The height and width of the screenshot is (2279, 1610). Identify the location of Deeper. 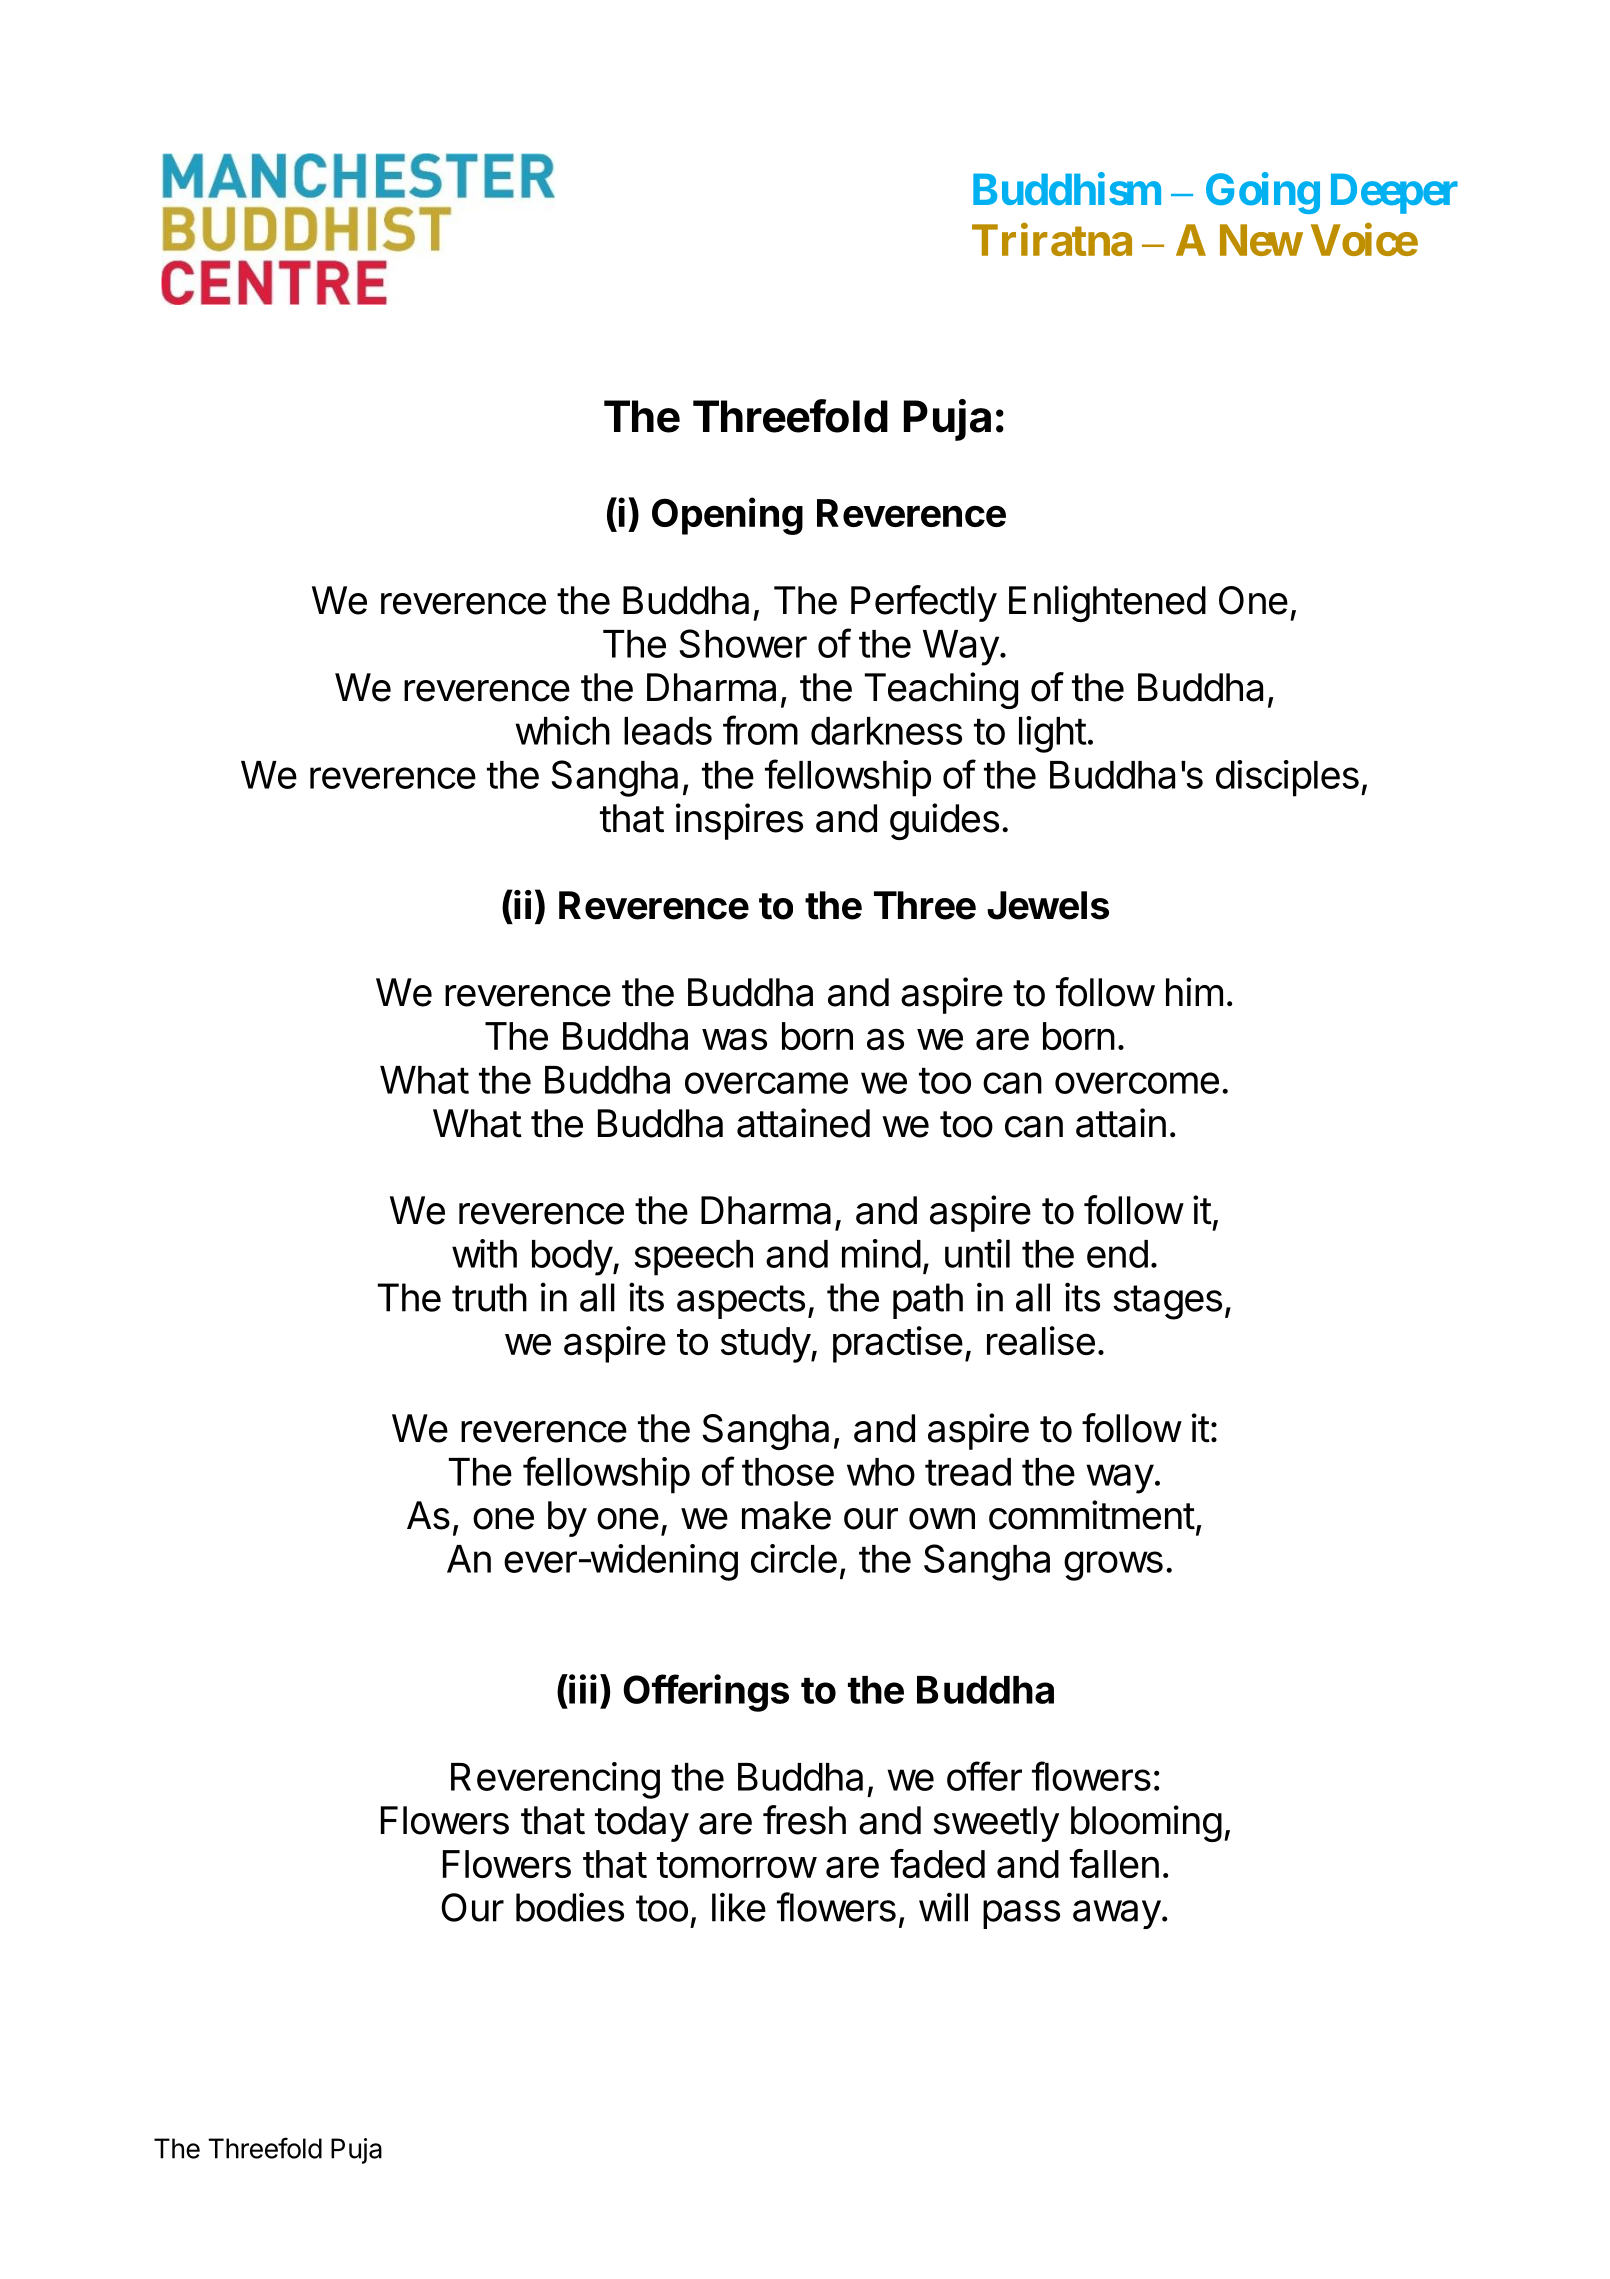
(1394, 193).
